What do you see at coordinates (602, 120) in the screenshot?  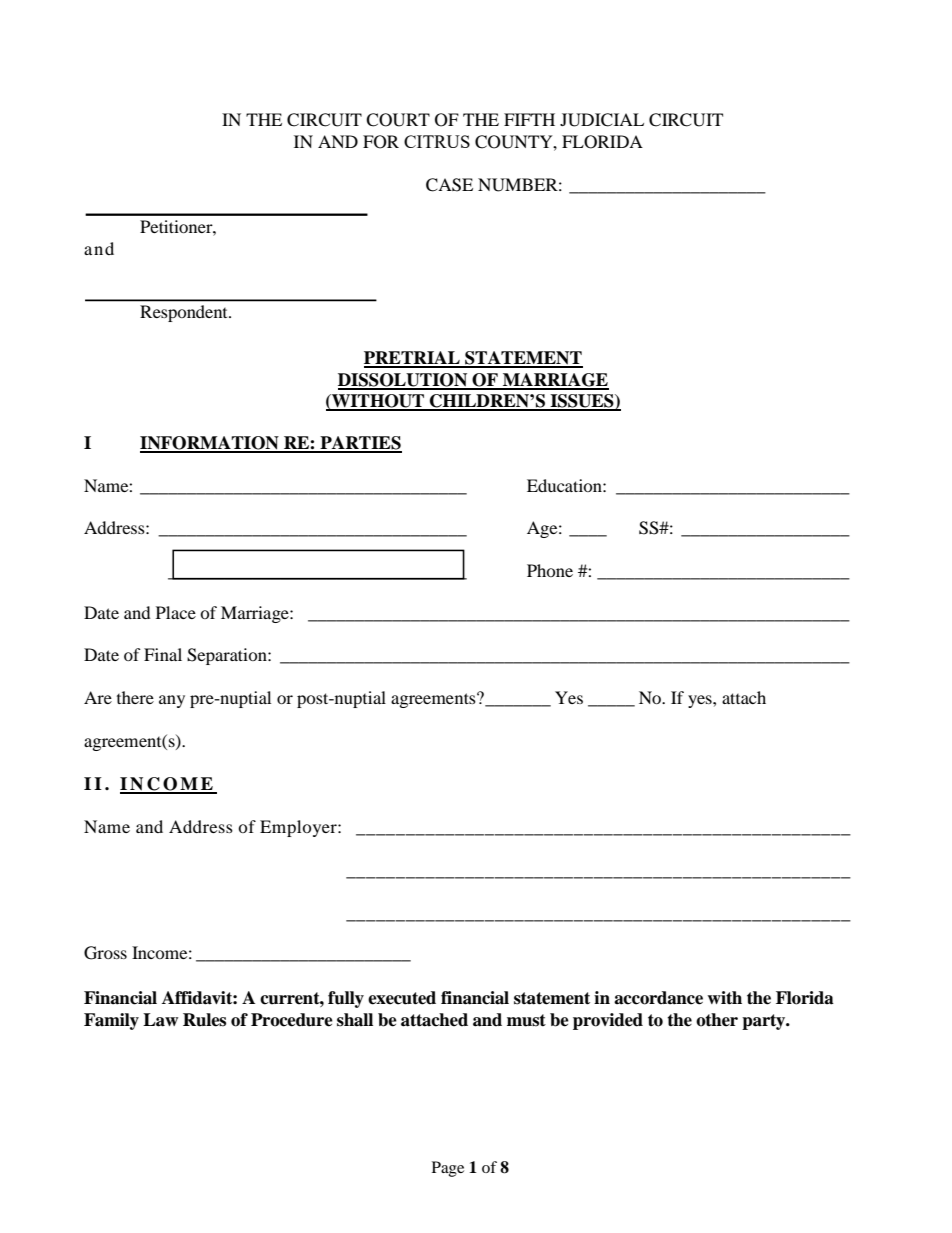 I see `JUDICIAL` at bounding box center [602, 120].
